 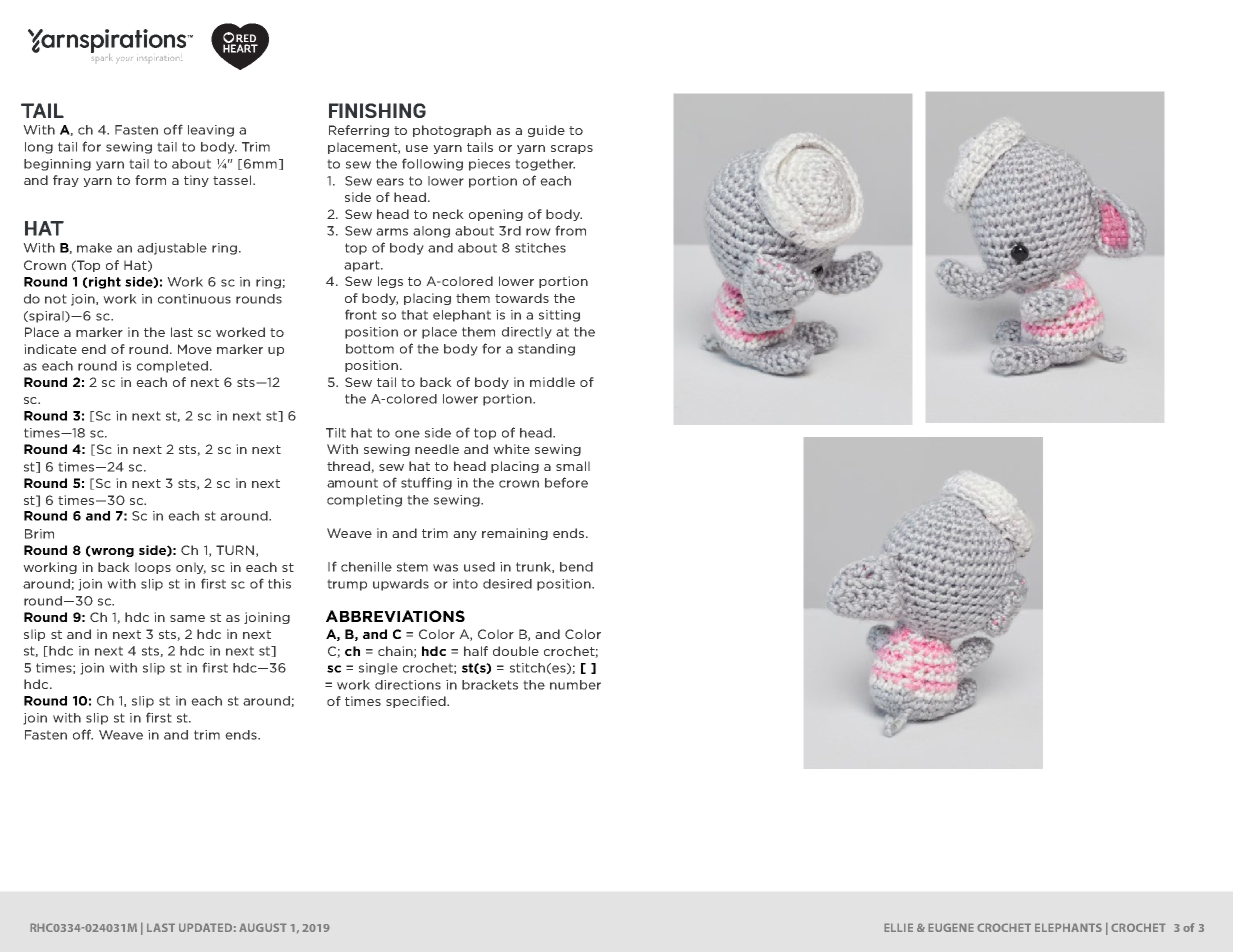 I want to click on bend, so click(x=576, y=567).
